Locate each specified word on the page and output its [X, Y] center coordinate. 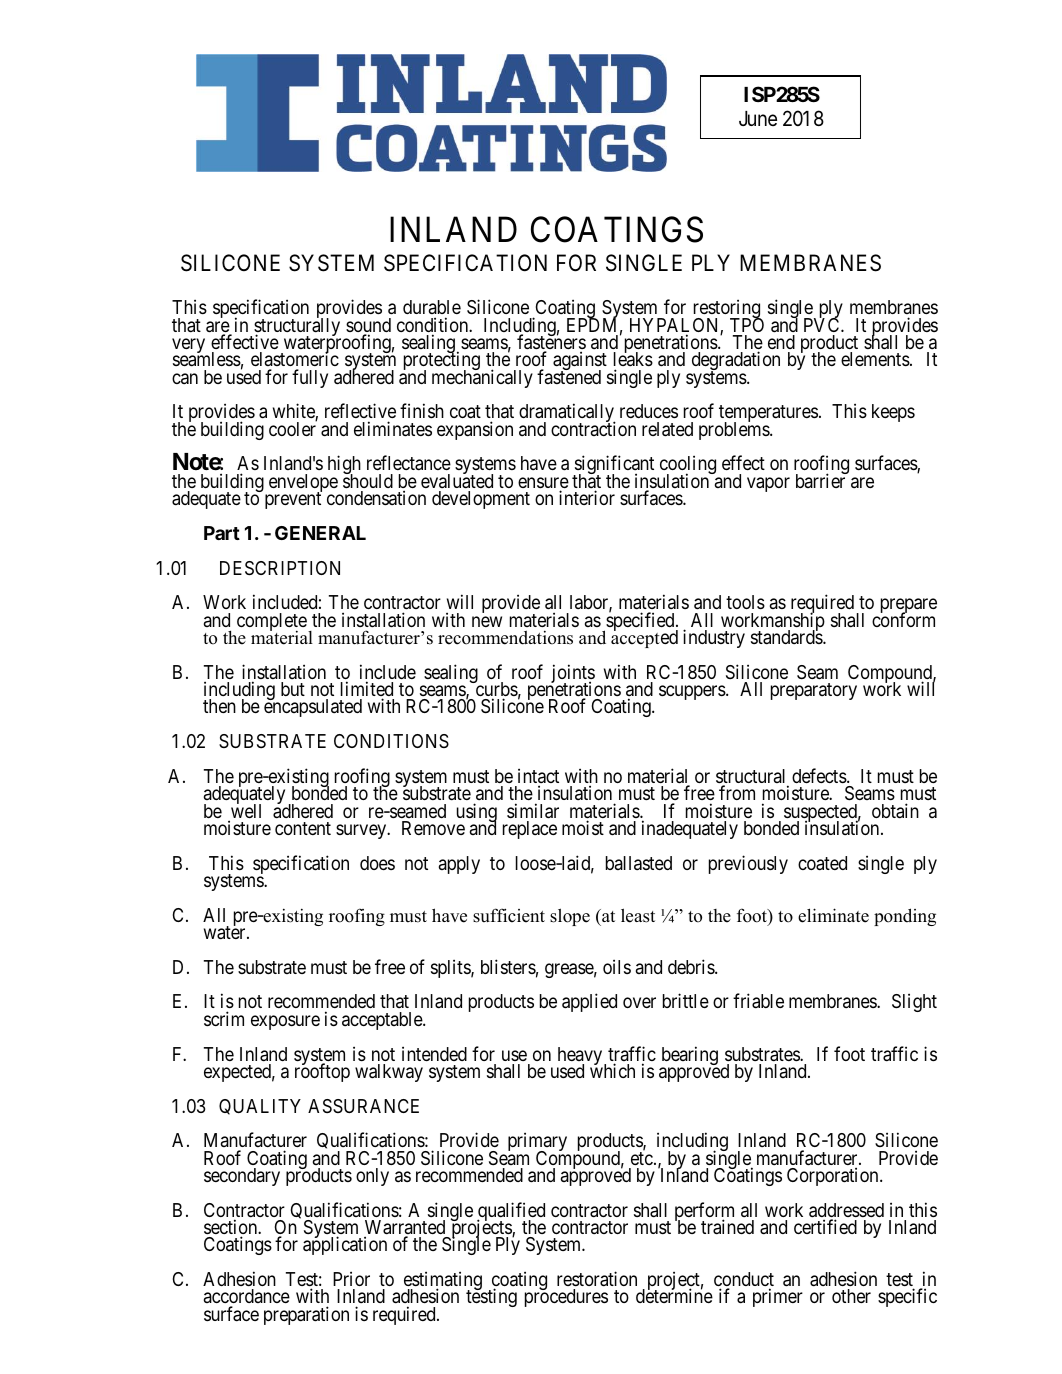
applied [589, 1002]
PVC [823, 324]
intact [538, 777]
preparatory [814, 691]
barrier [822, 480]
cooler [293, 428]
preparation [306, 1315]
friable [758, 1000]
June [758, 118]
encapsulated [313, 707]
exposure [285, 1022]
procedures [566, 1297]
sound [368, 326]
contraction [593, 428]
